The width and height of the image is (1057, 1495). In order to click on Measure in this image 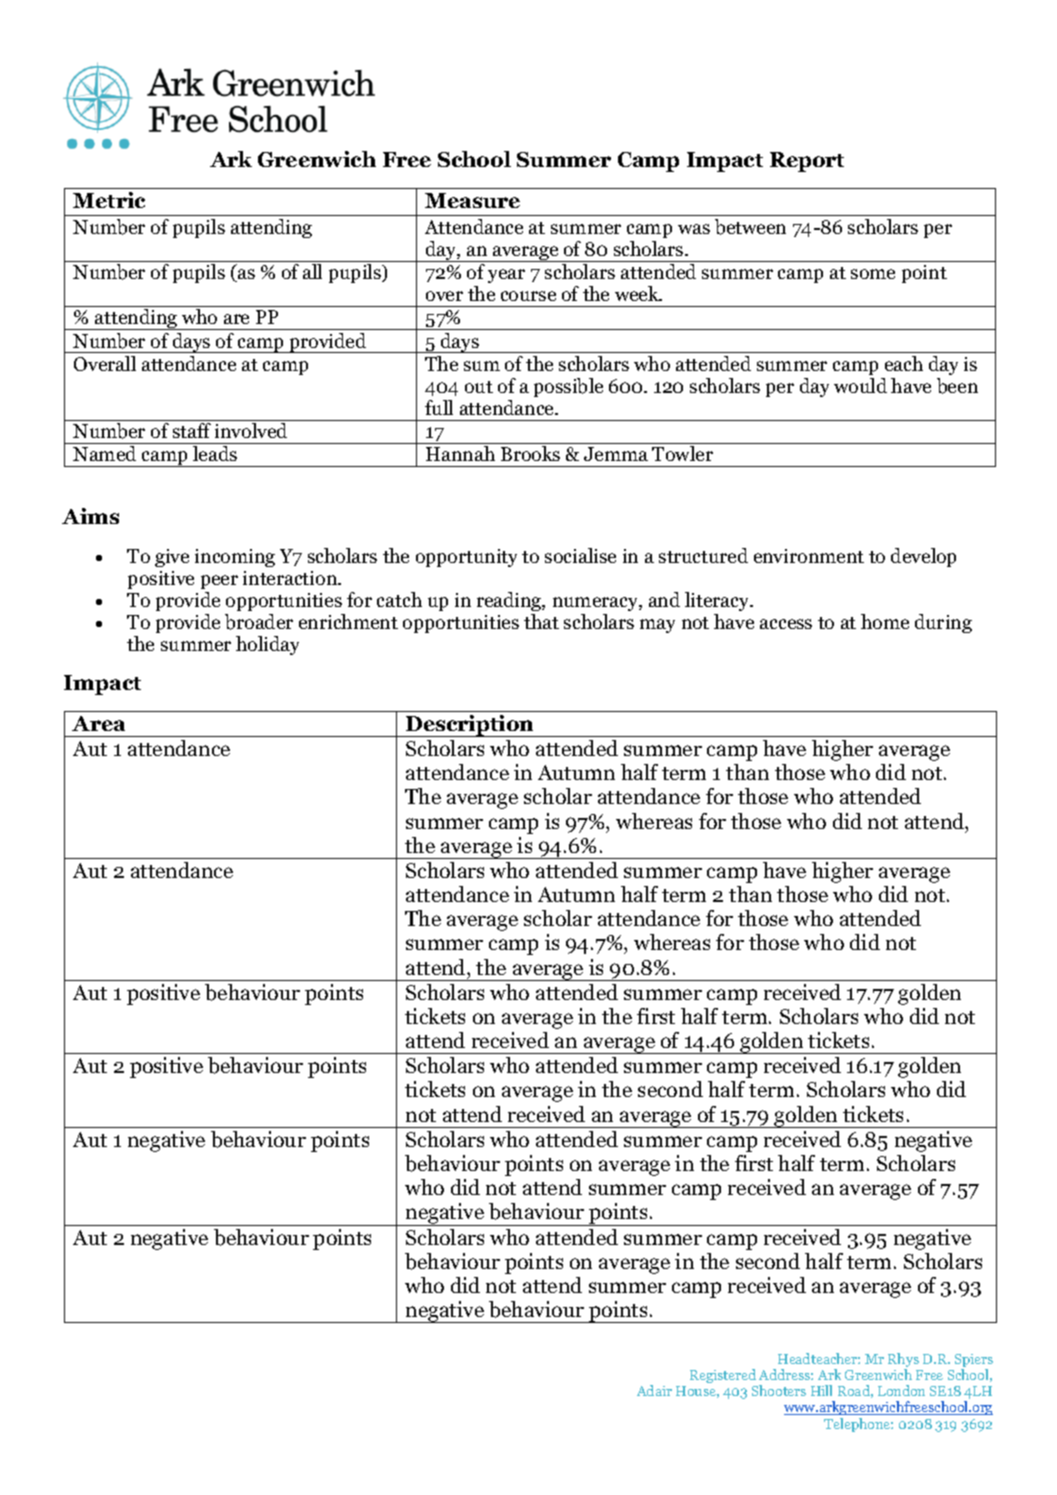, I will do `click(472, 200)`.
